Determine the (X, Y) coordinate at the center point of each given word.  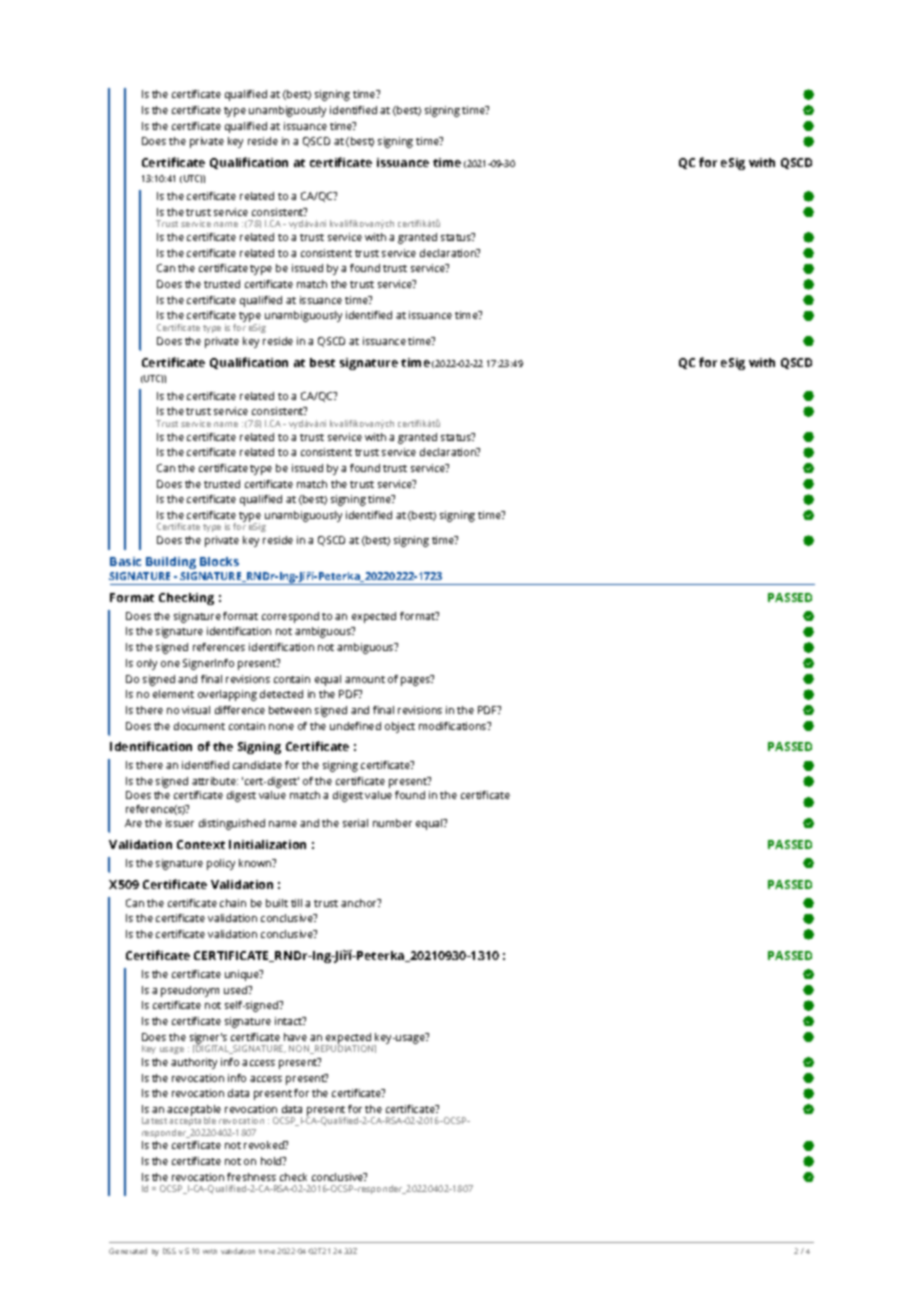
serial (355, 823)
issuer (180, 823)
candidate (257, 765)
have (295, 1037)
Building (171, 563)
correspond (290, 617)
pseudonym (190, 991)
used (237, 990)
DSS (169, 1251)
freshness (251, 1177)
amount (365, 679)
